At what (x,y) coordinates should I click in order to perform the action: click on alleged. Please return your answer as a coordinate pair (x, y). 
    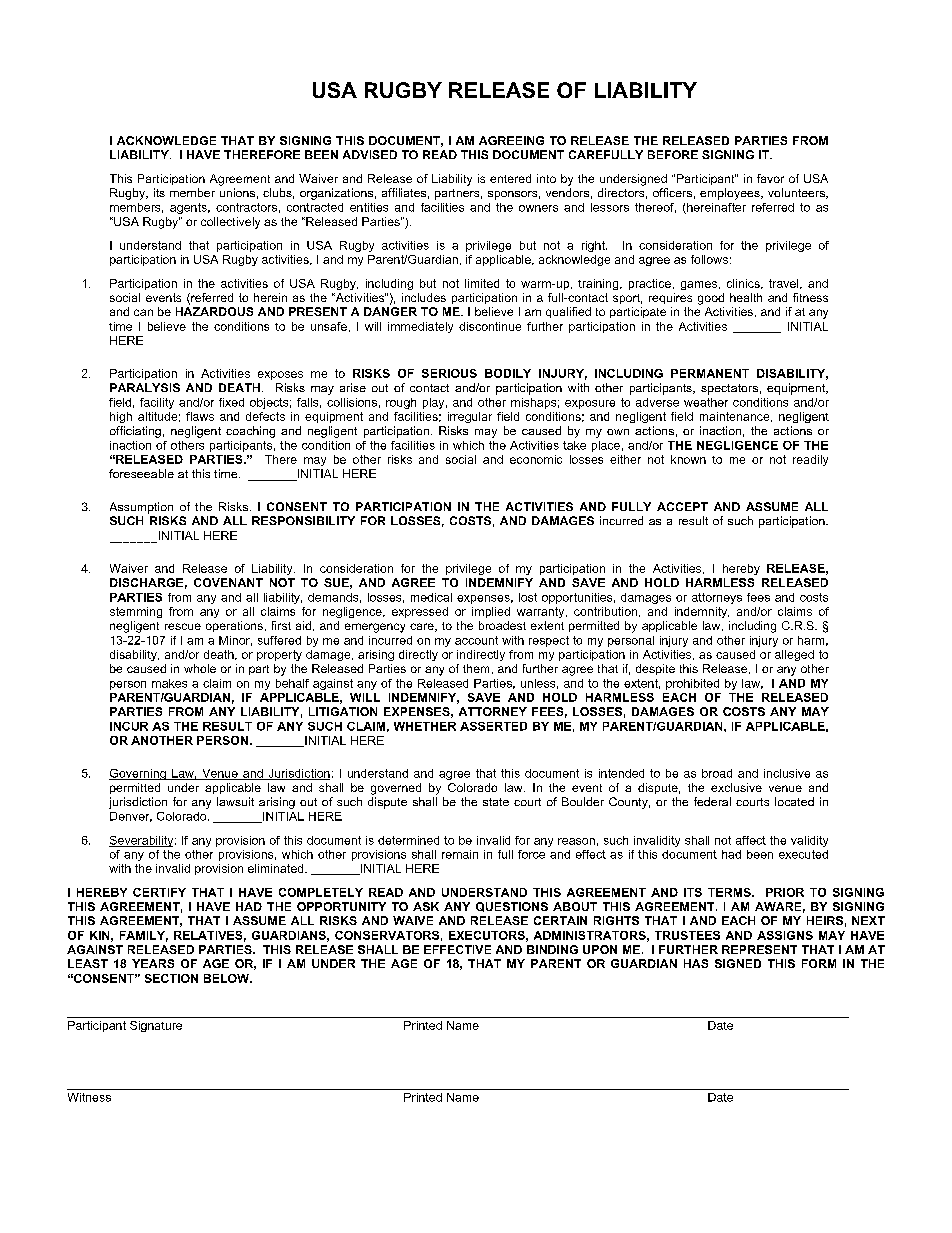
    Looking at the image, I should click on (794, 655).
